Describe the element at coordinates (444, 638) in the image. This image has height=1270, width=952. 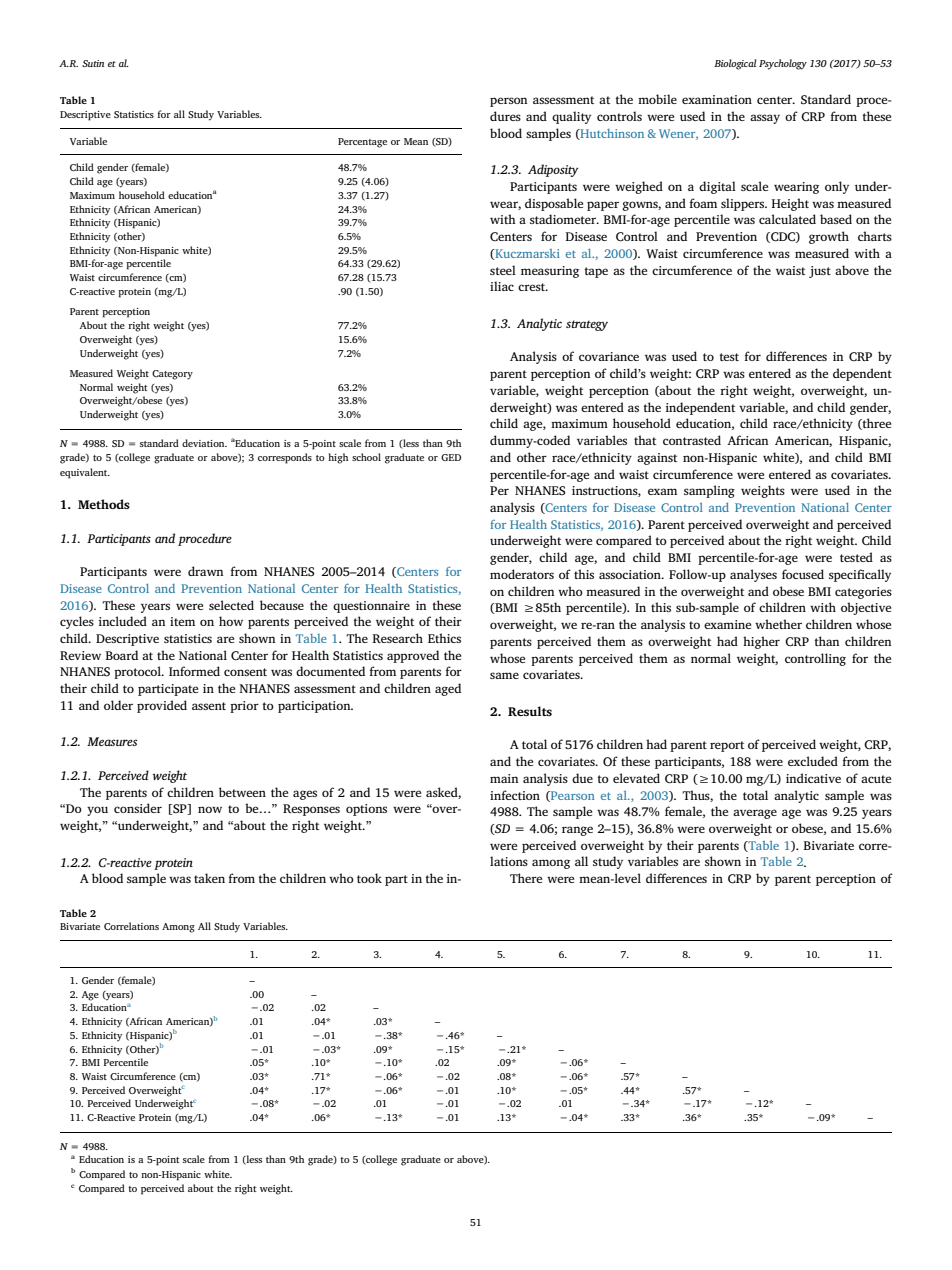
I see `Ethics` at that location.
